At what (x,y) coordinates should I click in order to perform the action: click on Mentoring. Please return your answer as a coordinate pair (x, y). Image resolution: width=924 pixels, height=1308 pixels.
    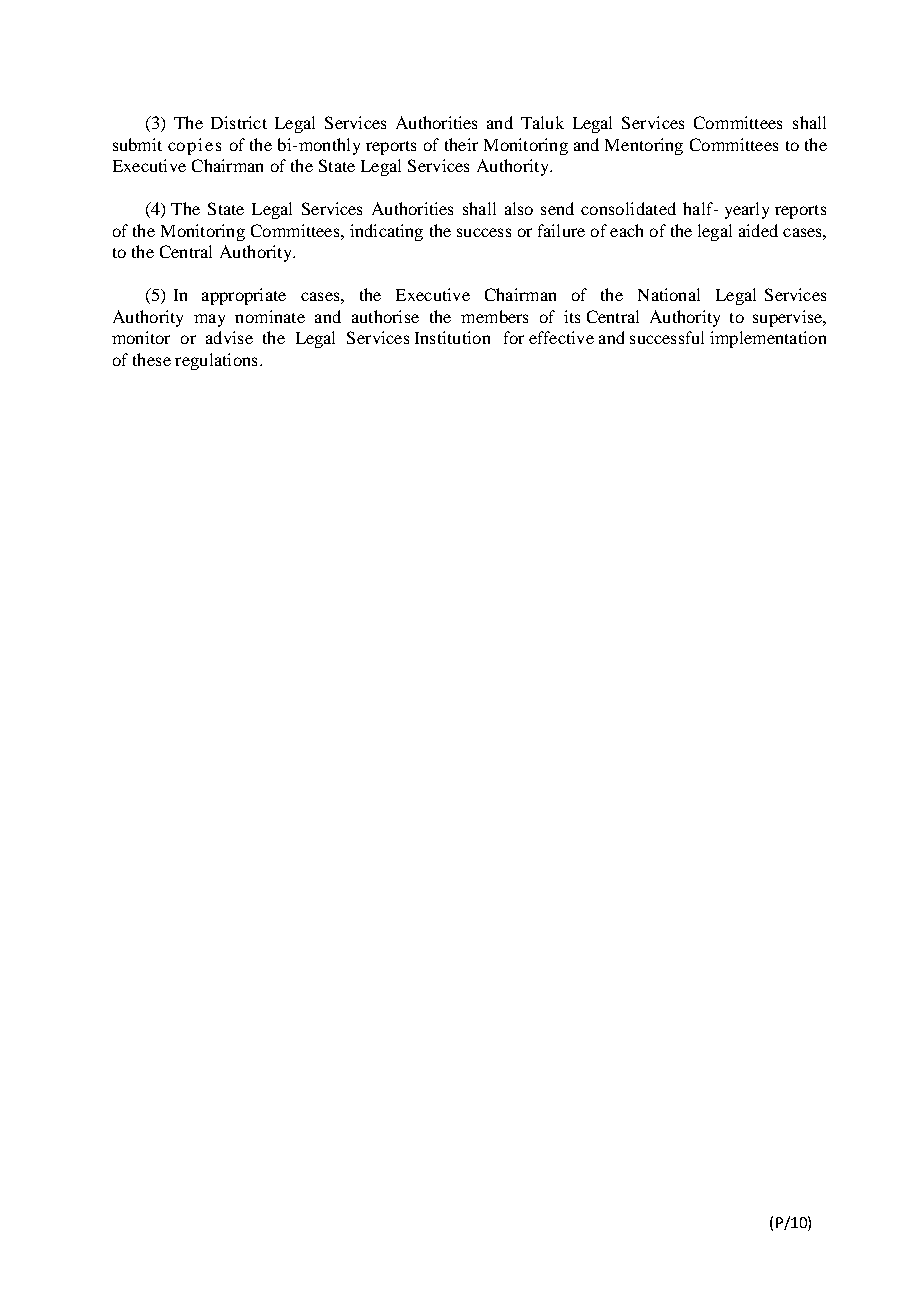
    Looking at the image, I should click on (644, 146).
